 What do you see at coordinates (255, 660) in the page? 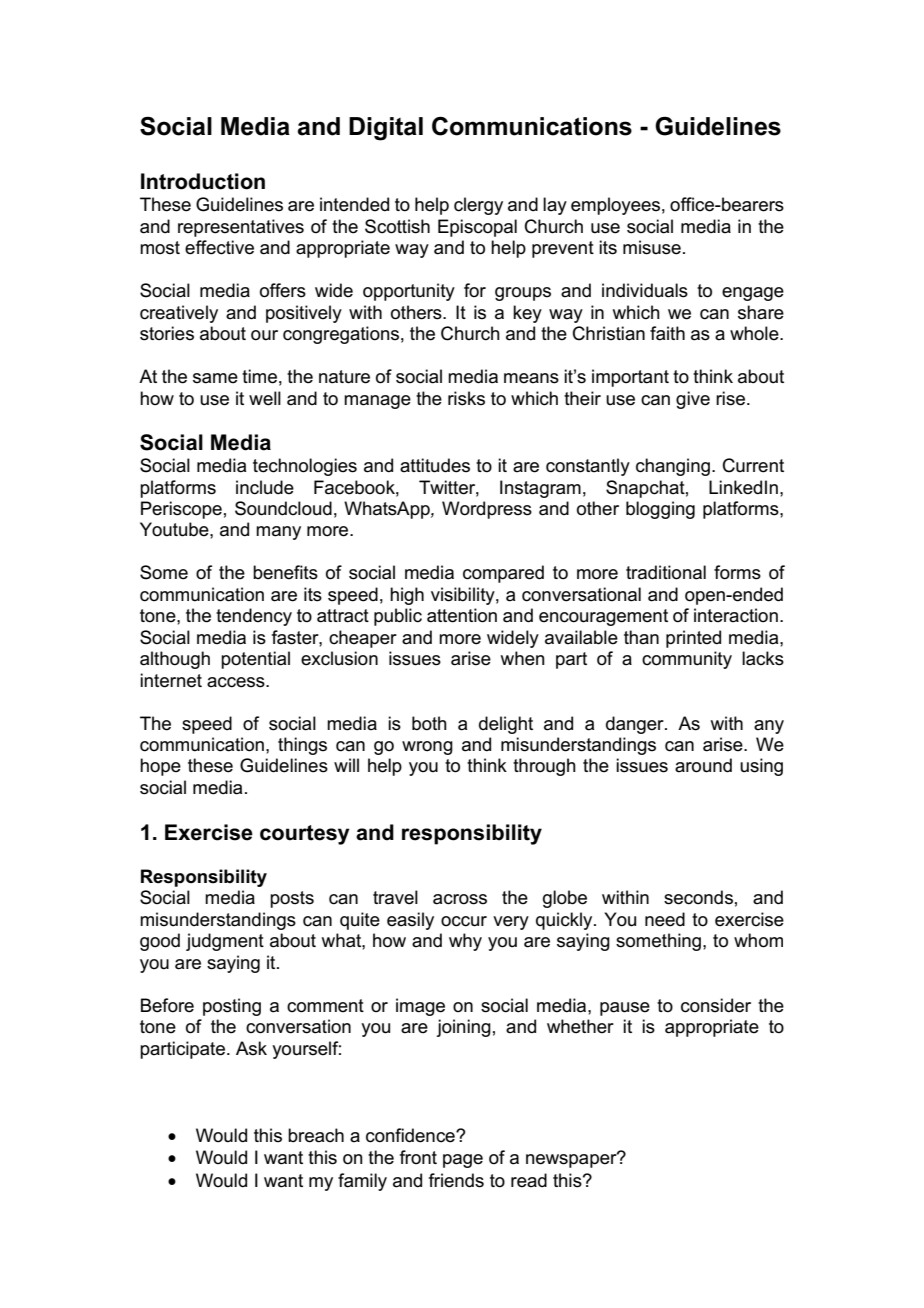
I see `potential` at bounding box center [255, 660].
